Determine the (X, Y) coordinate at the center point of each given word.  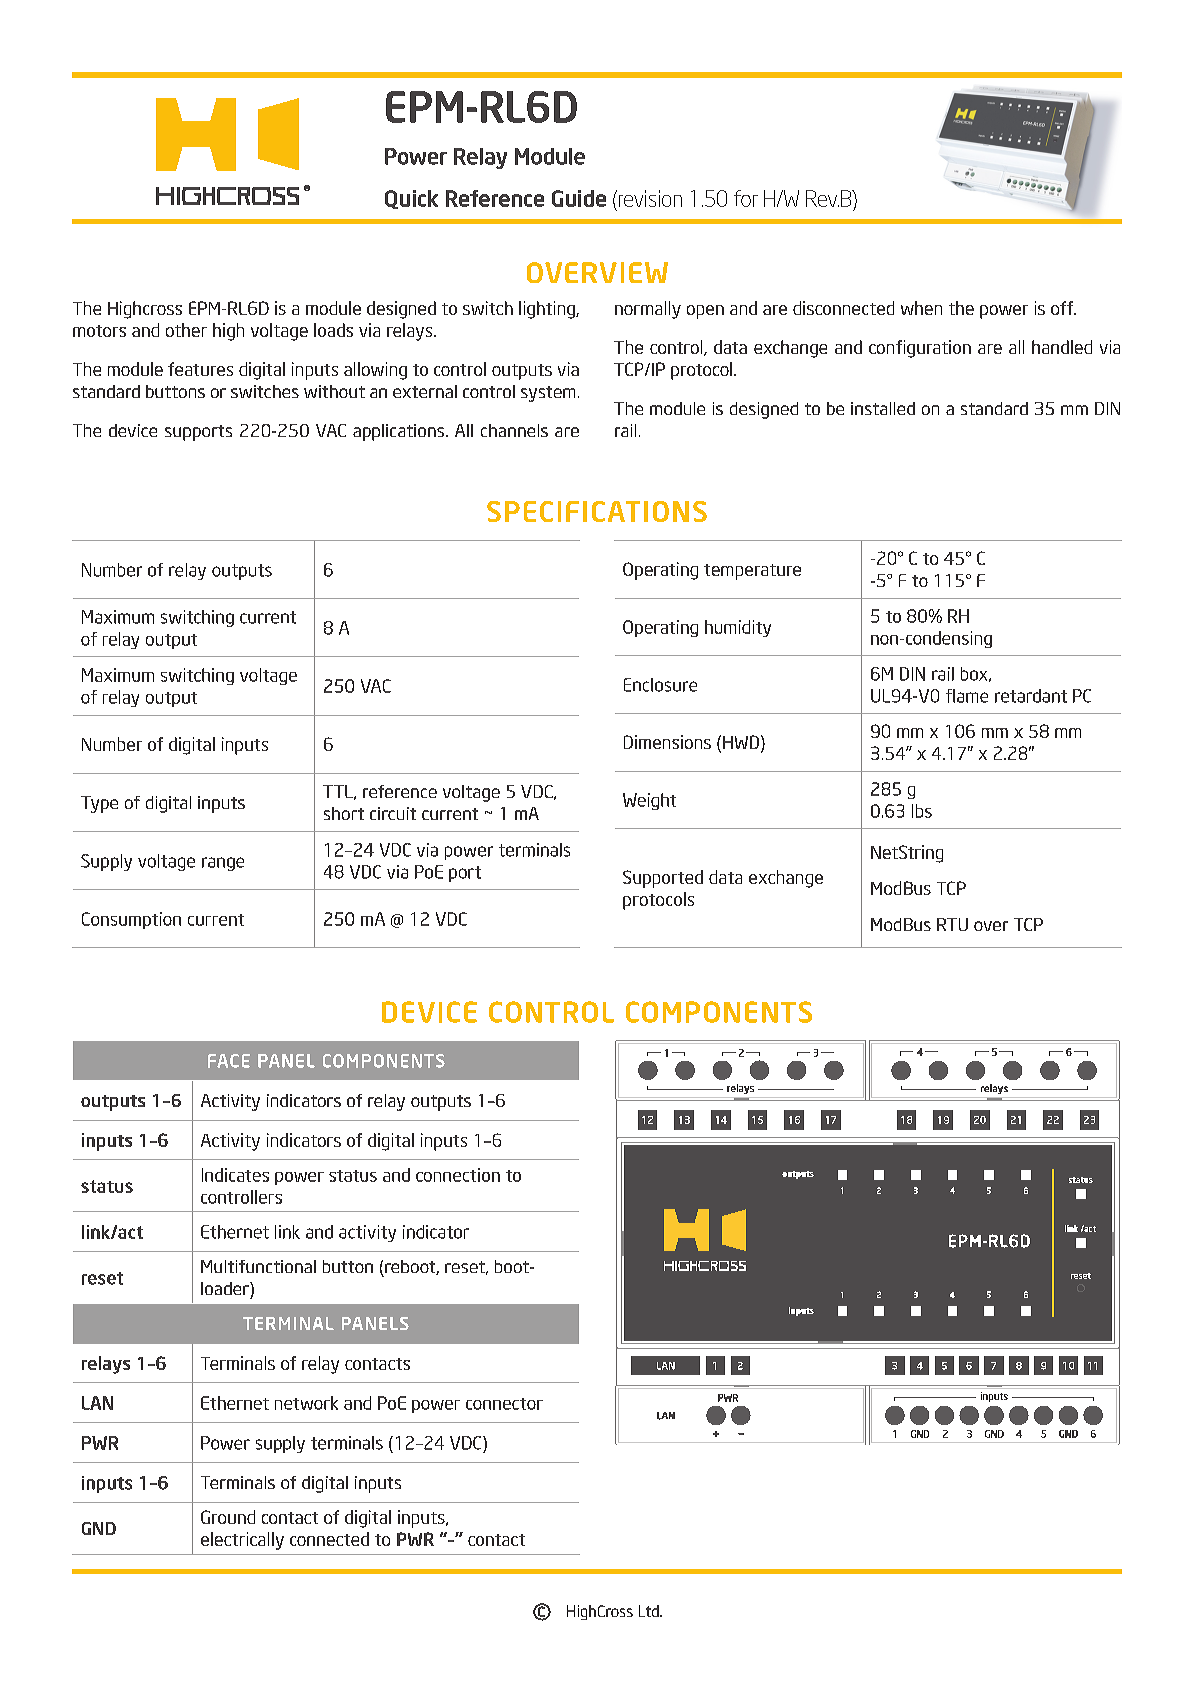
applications (400, 432)
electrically (242, 1541)
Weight (649, 801)
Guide (579, 198)
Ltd (650, 1611)
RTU (952, 924)
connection (458, 1175)
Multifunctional (258, 1266)
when (921, 308)
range (223, 864)
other (186, 330)
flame (967, 696)
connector (504, 1404)
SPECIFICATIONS (597, 511)
